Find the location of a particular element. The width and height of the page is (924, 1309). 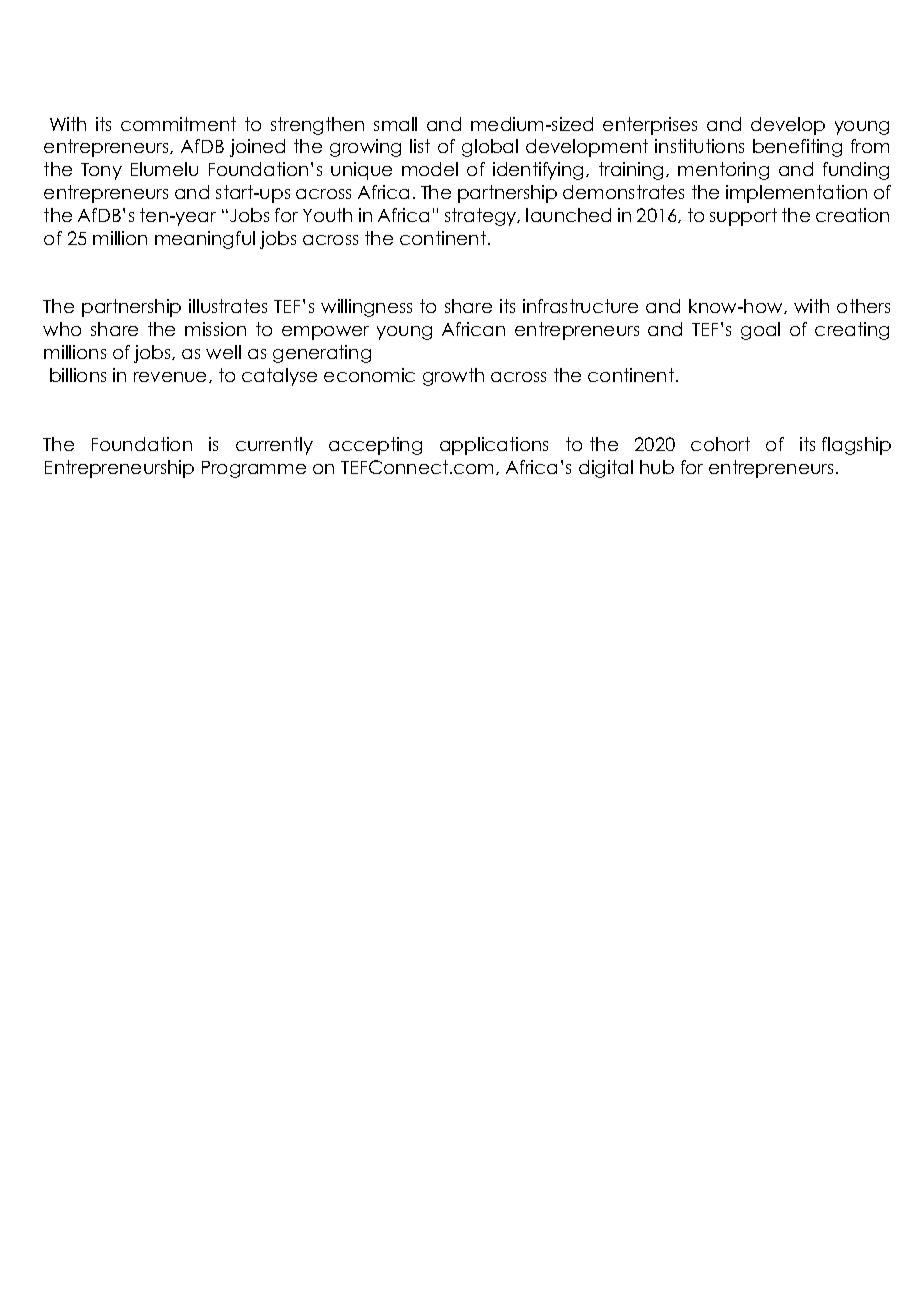

benefiting is located at coordinates (797, 148).
